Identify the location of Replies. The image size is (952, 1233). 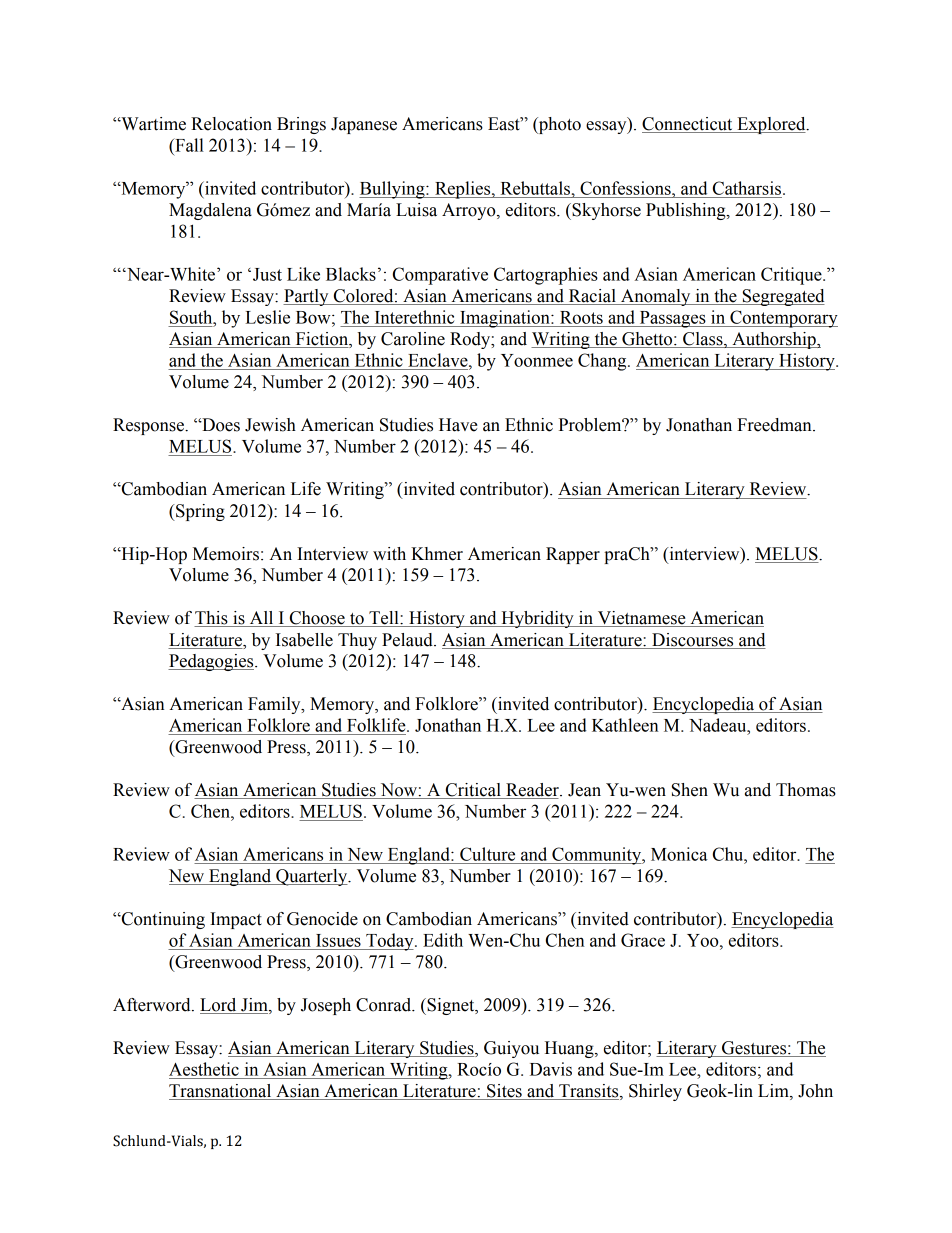
(463, 190).
